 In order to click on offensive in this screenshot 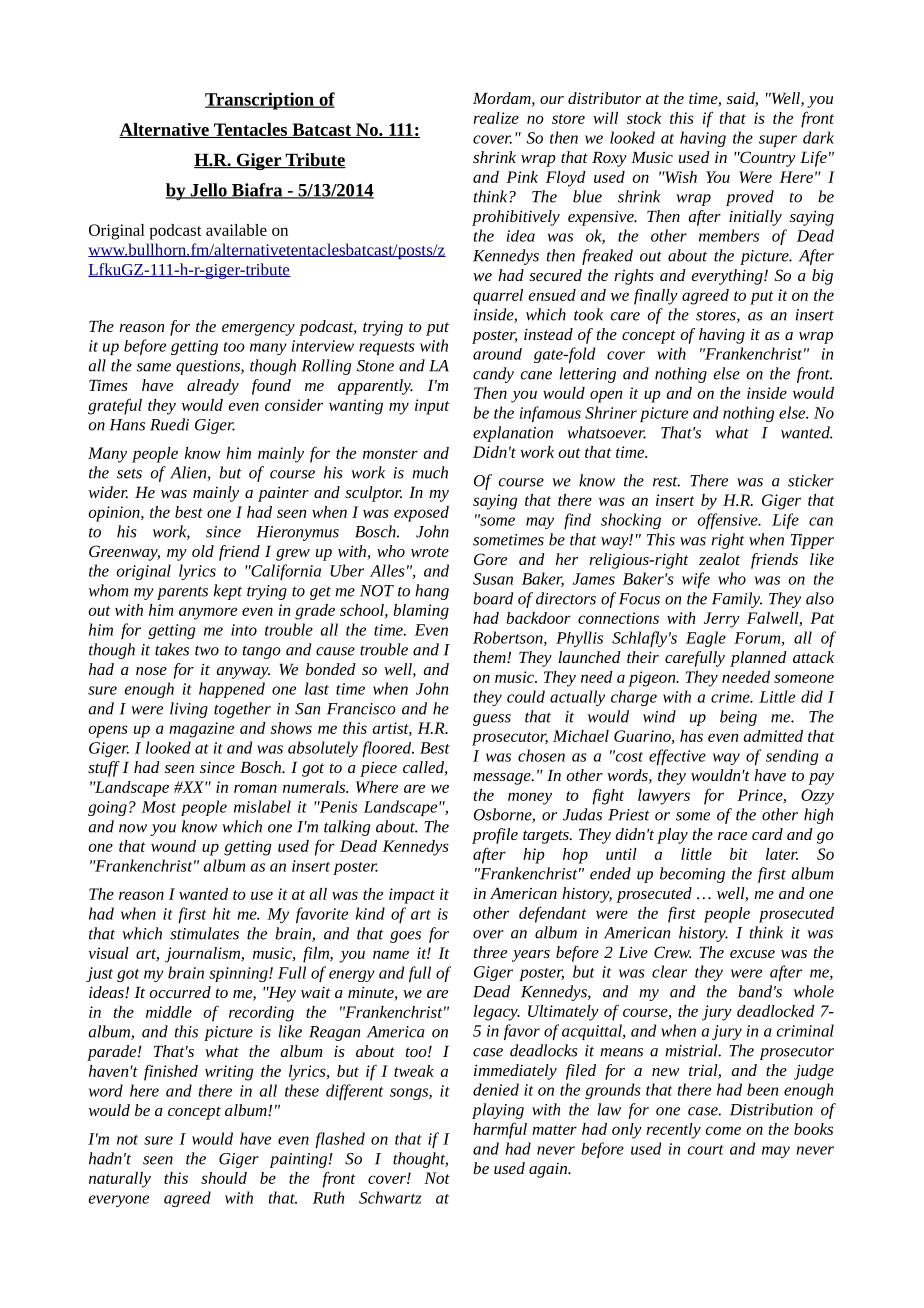, I will do `click(728, 521)`.
